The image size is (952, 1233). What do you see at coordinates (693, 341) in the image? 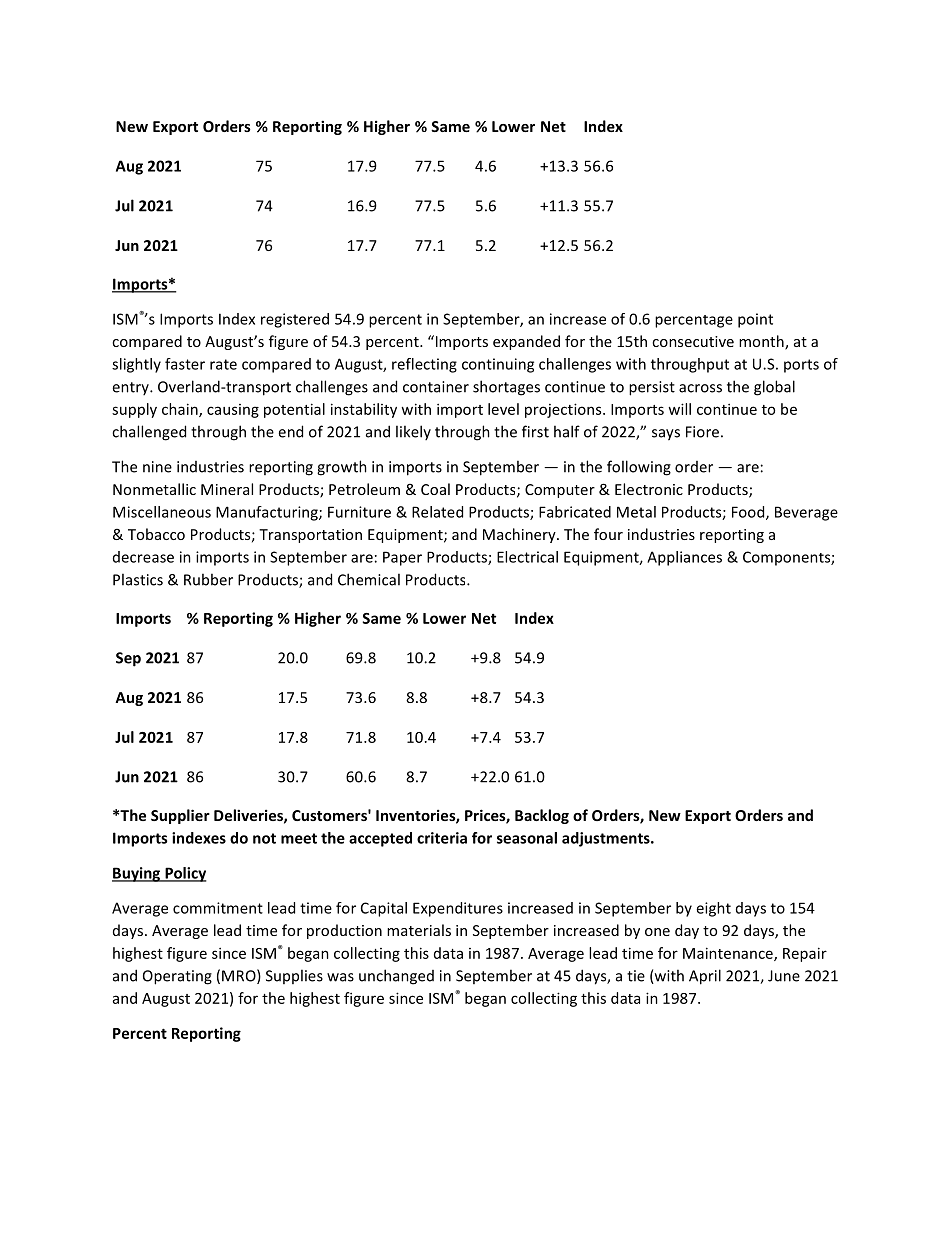
I see `consecutive` at bounding box center [693, 341].
